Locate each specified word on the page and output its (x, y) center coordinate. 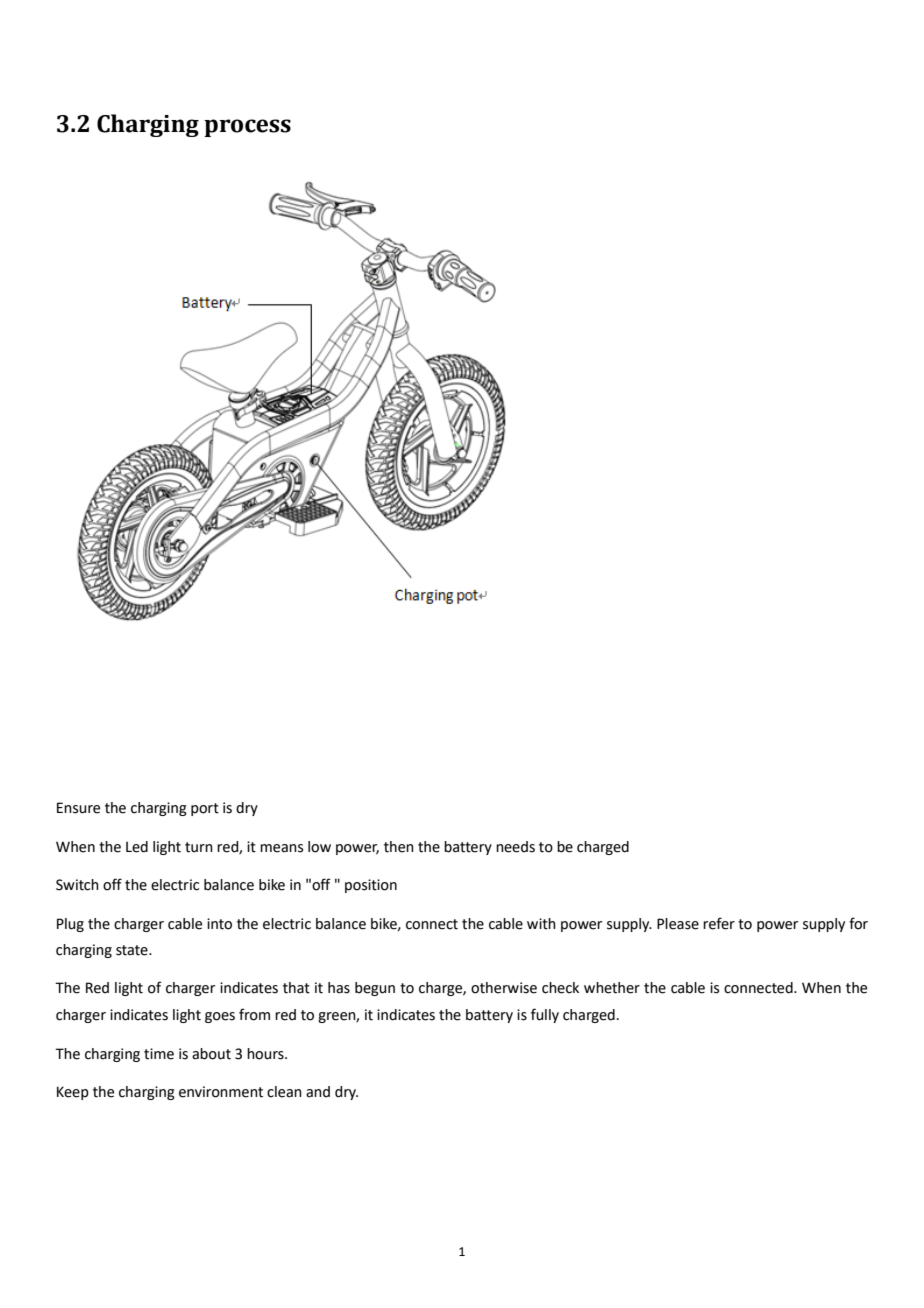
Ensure (78, 808)
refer (719, 923)
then (399, 847)
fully (545, 1015)
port (205, 809)
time (159, 1054)
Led (137, 847)
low (319, 847)
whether (612, 988)
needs (515, 847)
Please (678, 924)
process (247, 128)
